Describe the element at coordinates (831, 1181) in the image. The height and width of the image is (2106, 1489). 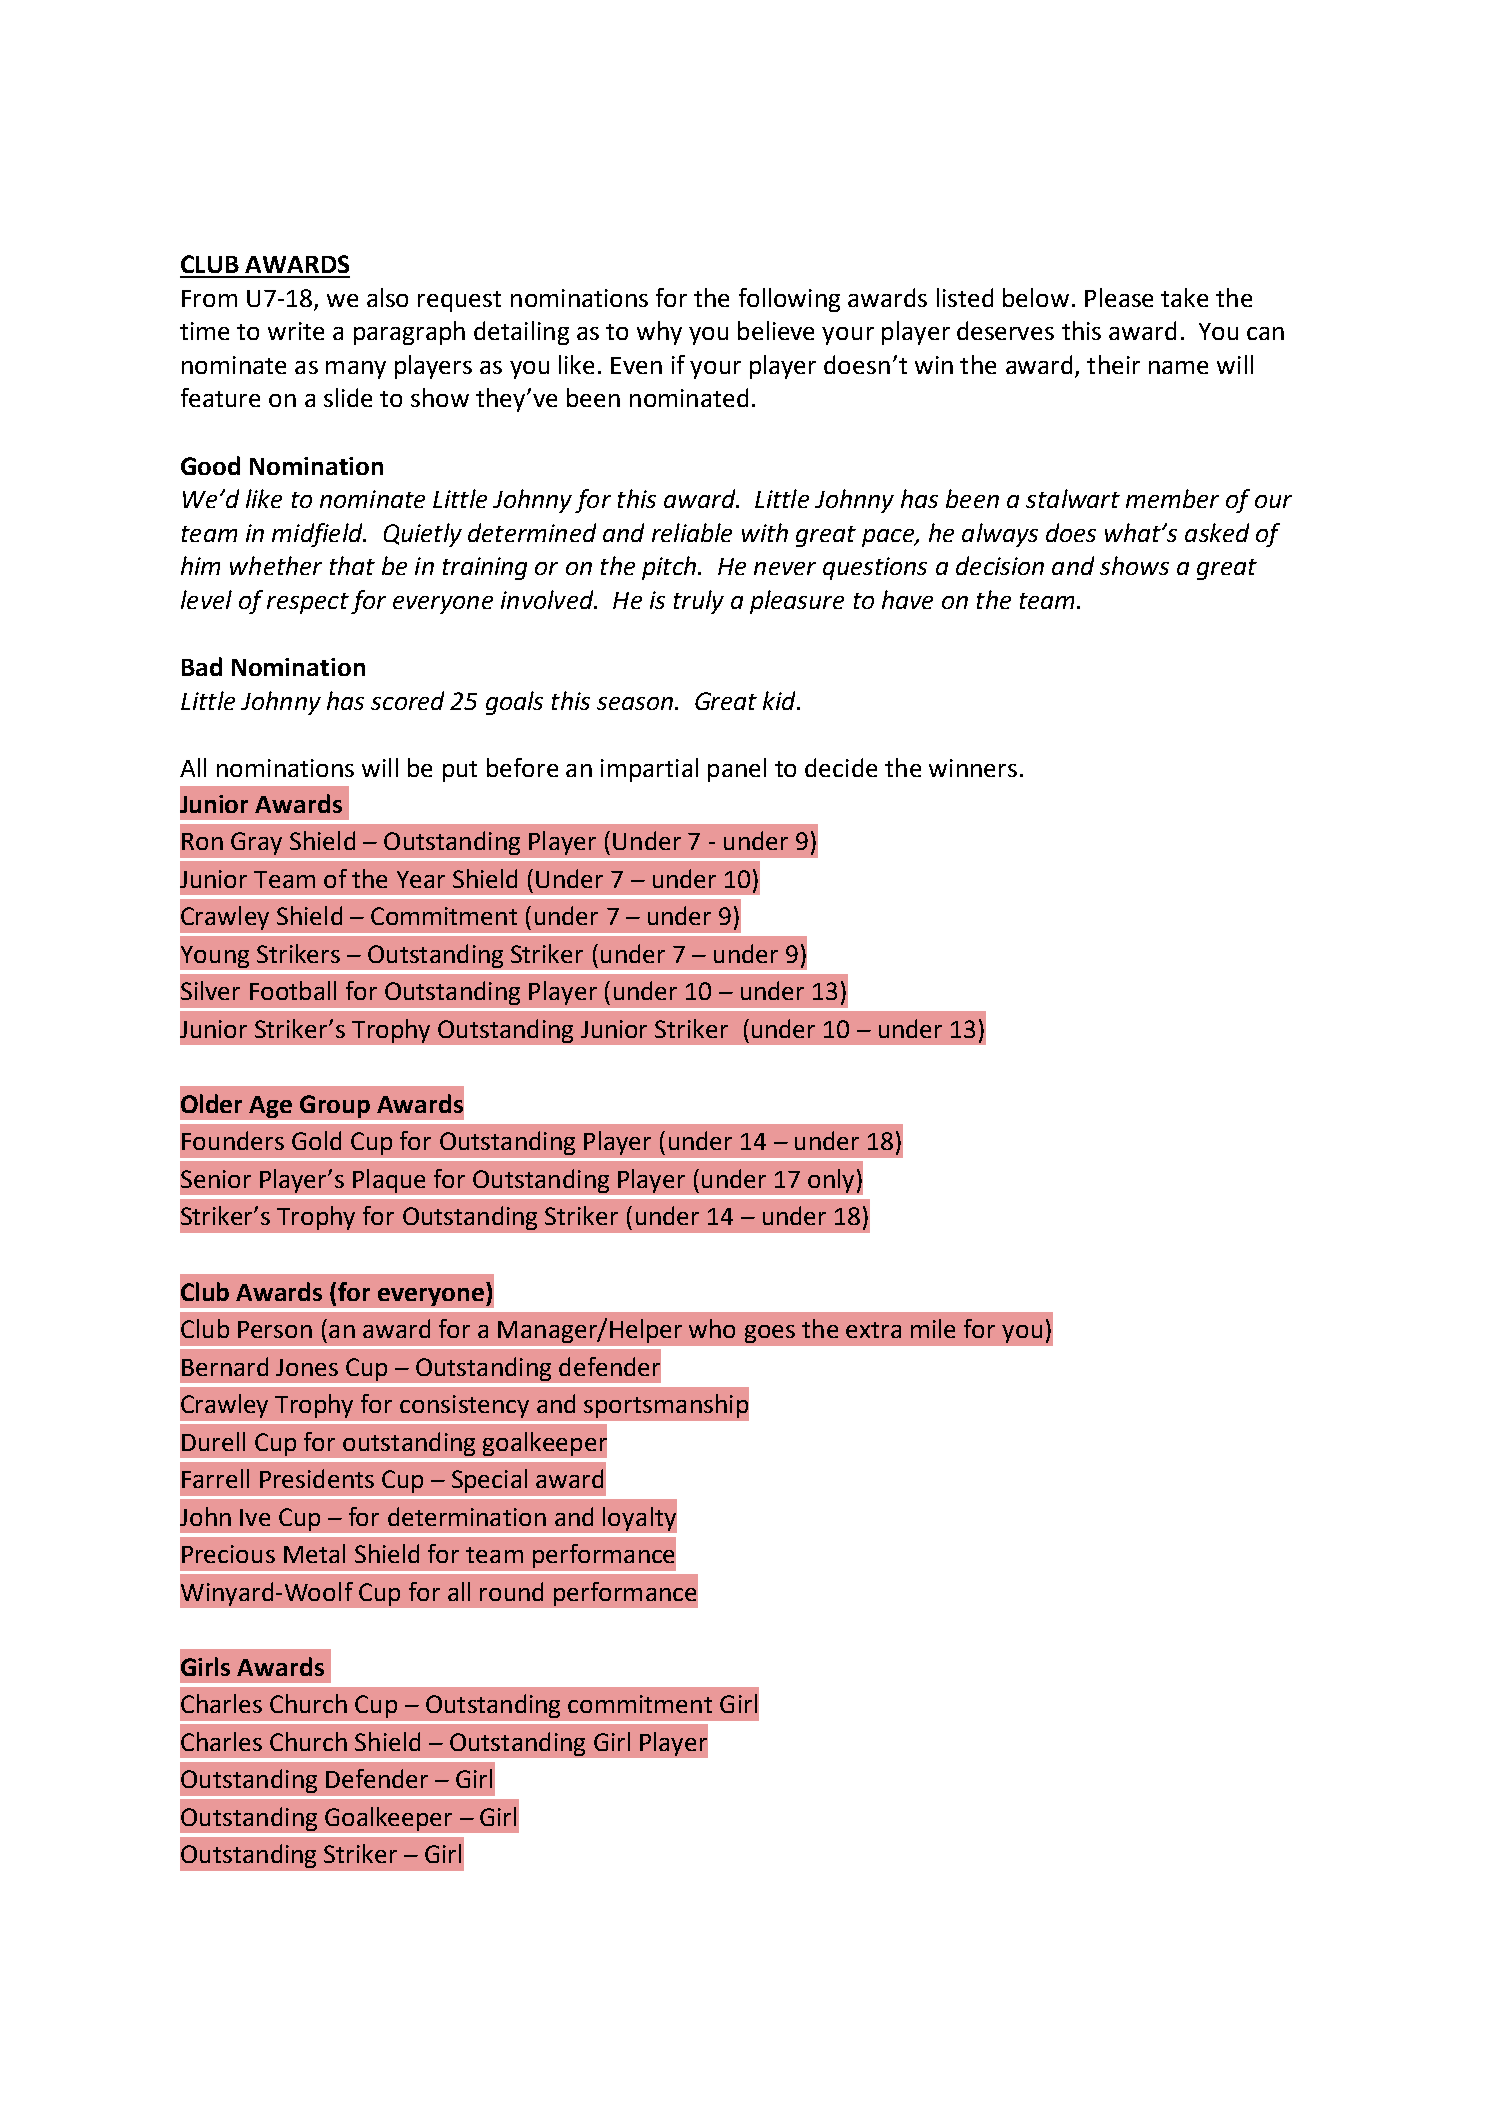
I see `only` at that location.
